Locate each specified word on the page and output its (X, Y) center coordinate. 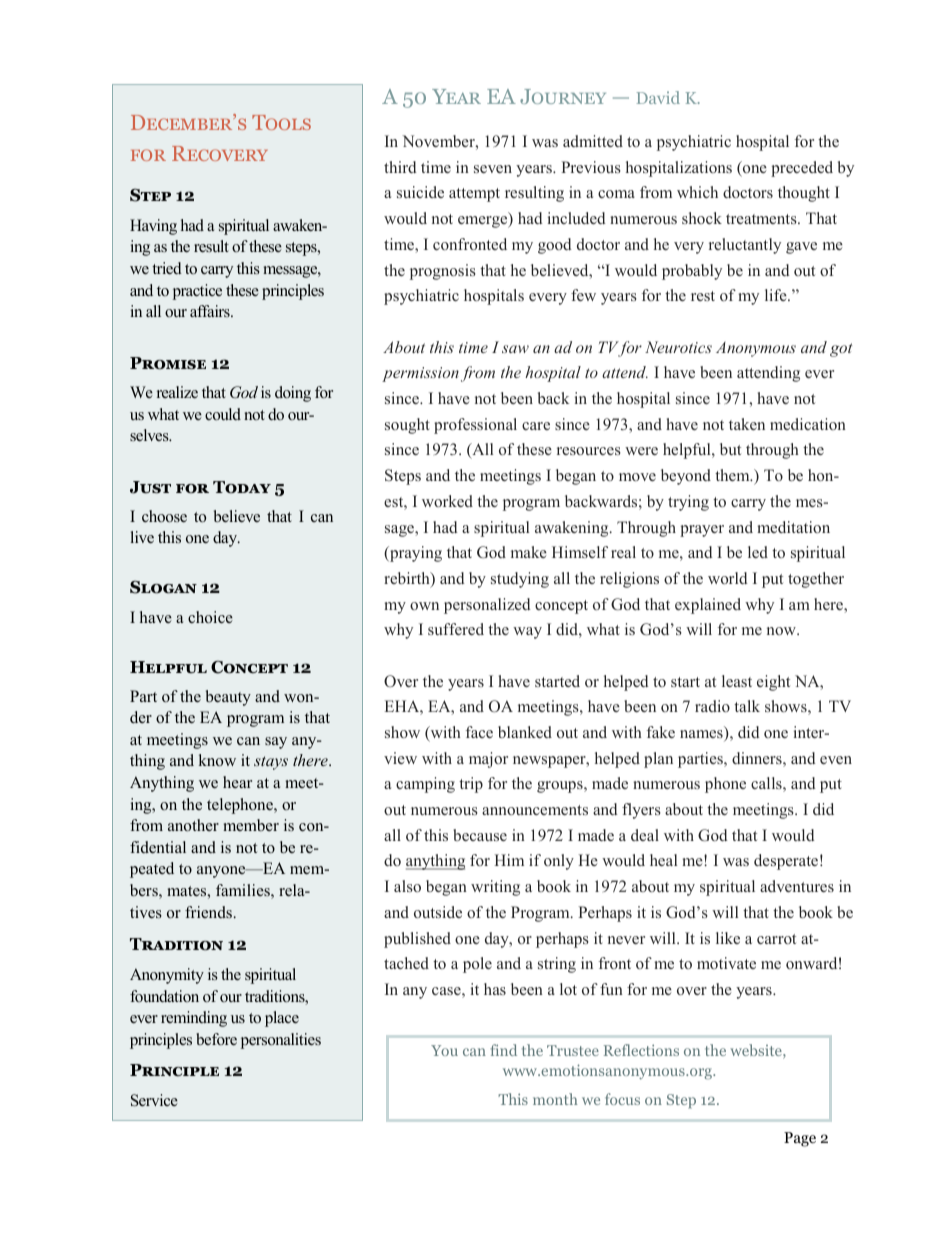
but (730, 449)
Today (242, 487)
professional (475, 426)
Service (154, 1100)
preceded (802, 169)
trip (471, 785)
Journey (563, 96)
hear (237, 782)
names (702, 735)
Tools (281, 122)
